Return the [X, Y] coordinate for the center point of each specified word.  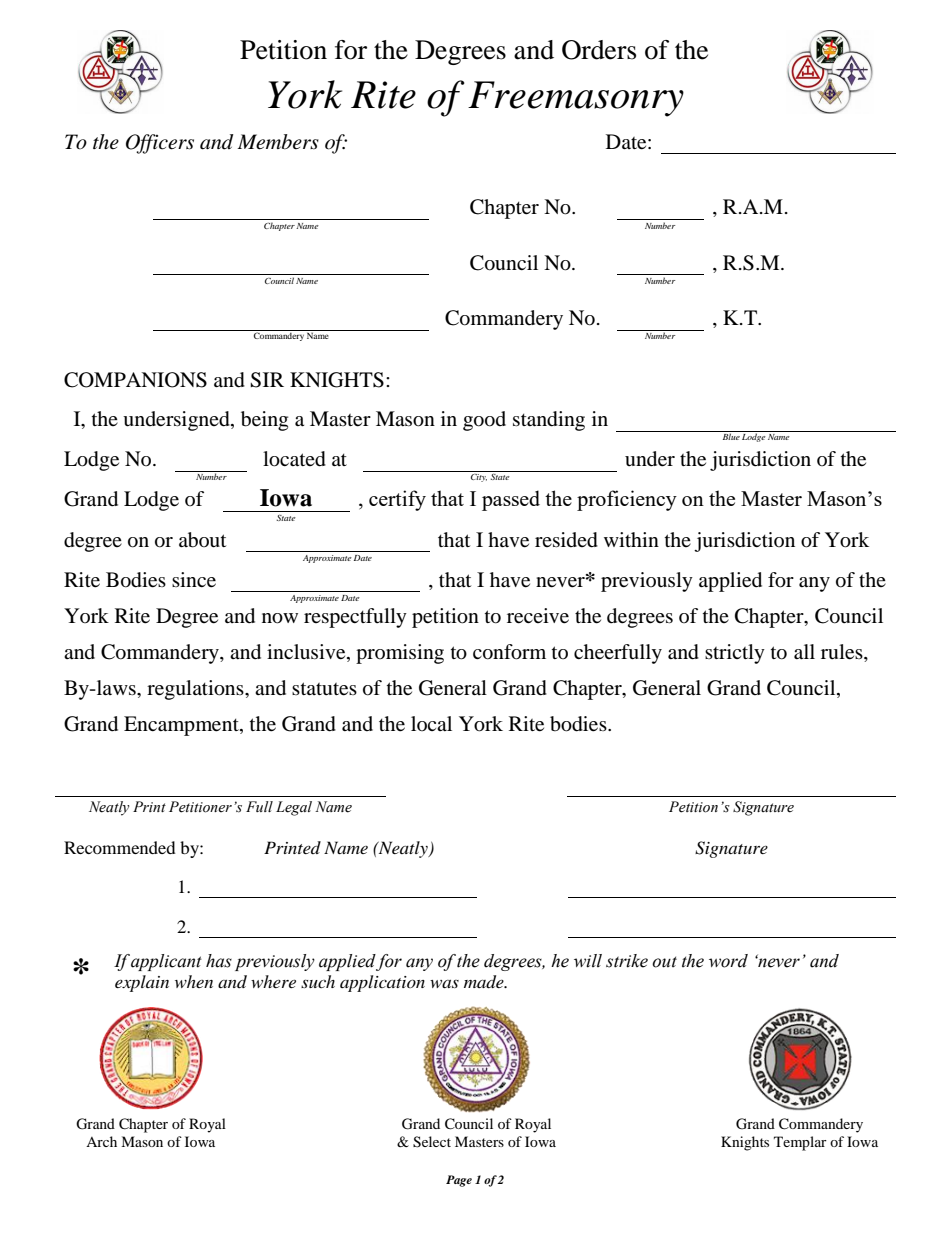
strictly [735, 654]
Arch [101, 1141]
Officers [160, 144]
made [485, 982]
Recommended [120, 847]
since [194, 580]
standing [549, 421]
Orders [599, 50]
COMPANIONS [135, 380]
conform [509, 652]
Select [432, 1142]
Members [278, 142]
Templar [800, 1143]
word [728, 961]
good [484, 421]
